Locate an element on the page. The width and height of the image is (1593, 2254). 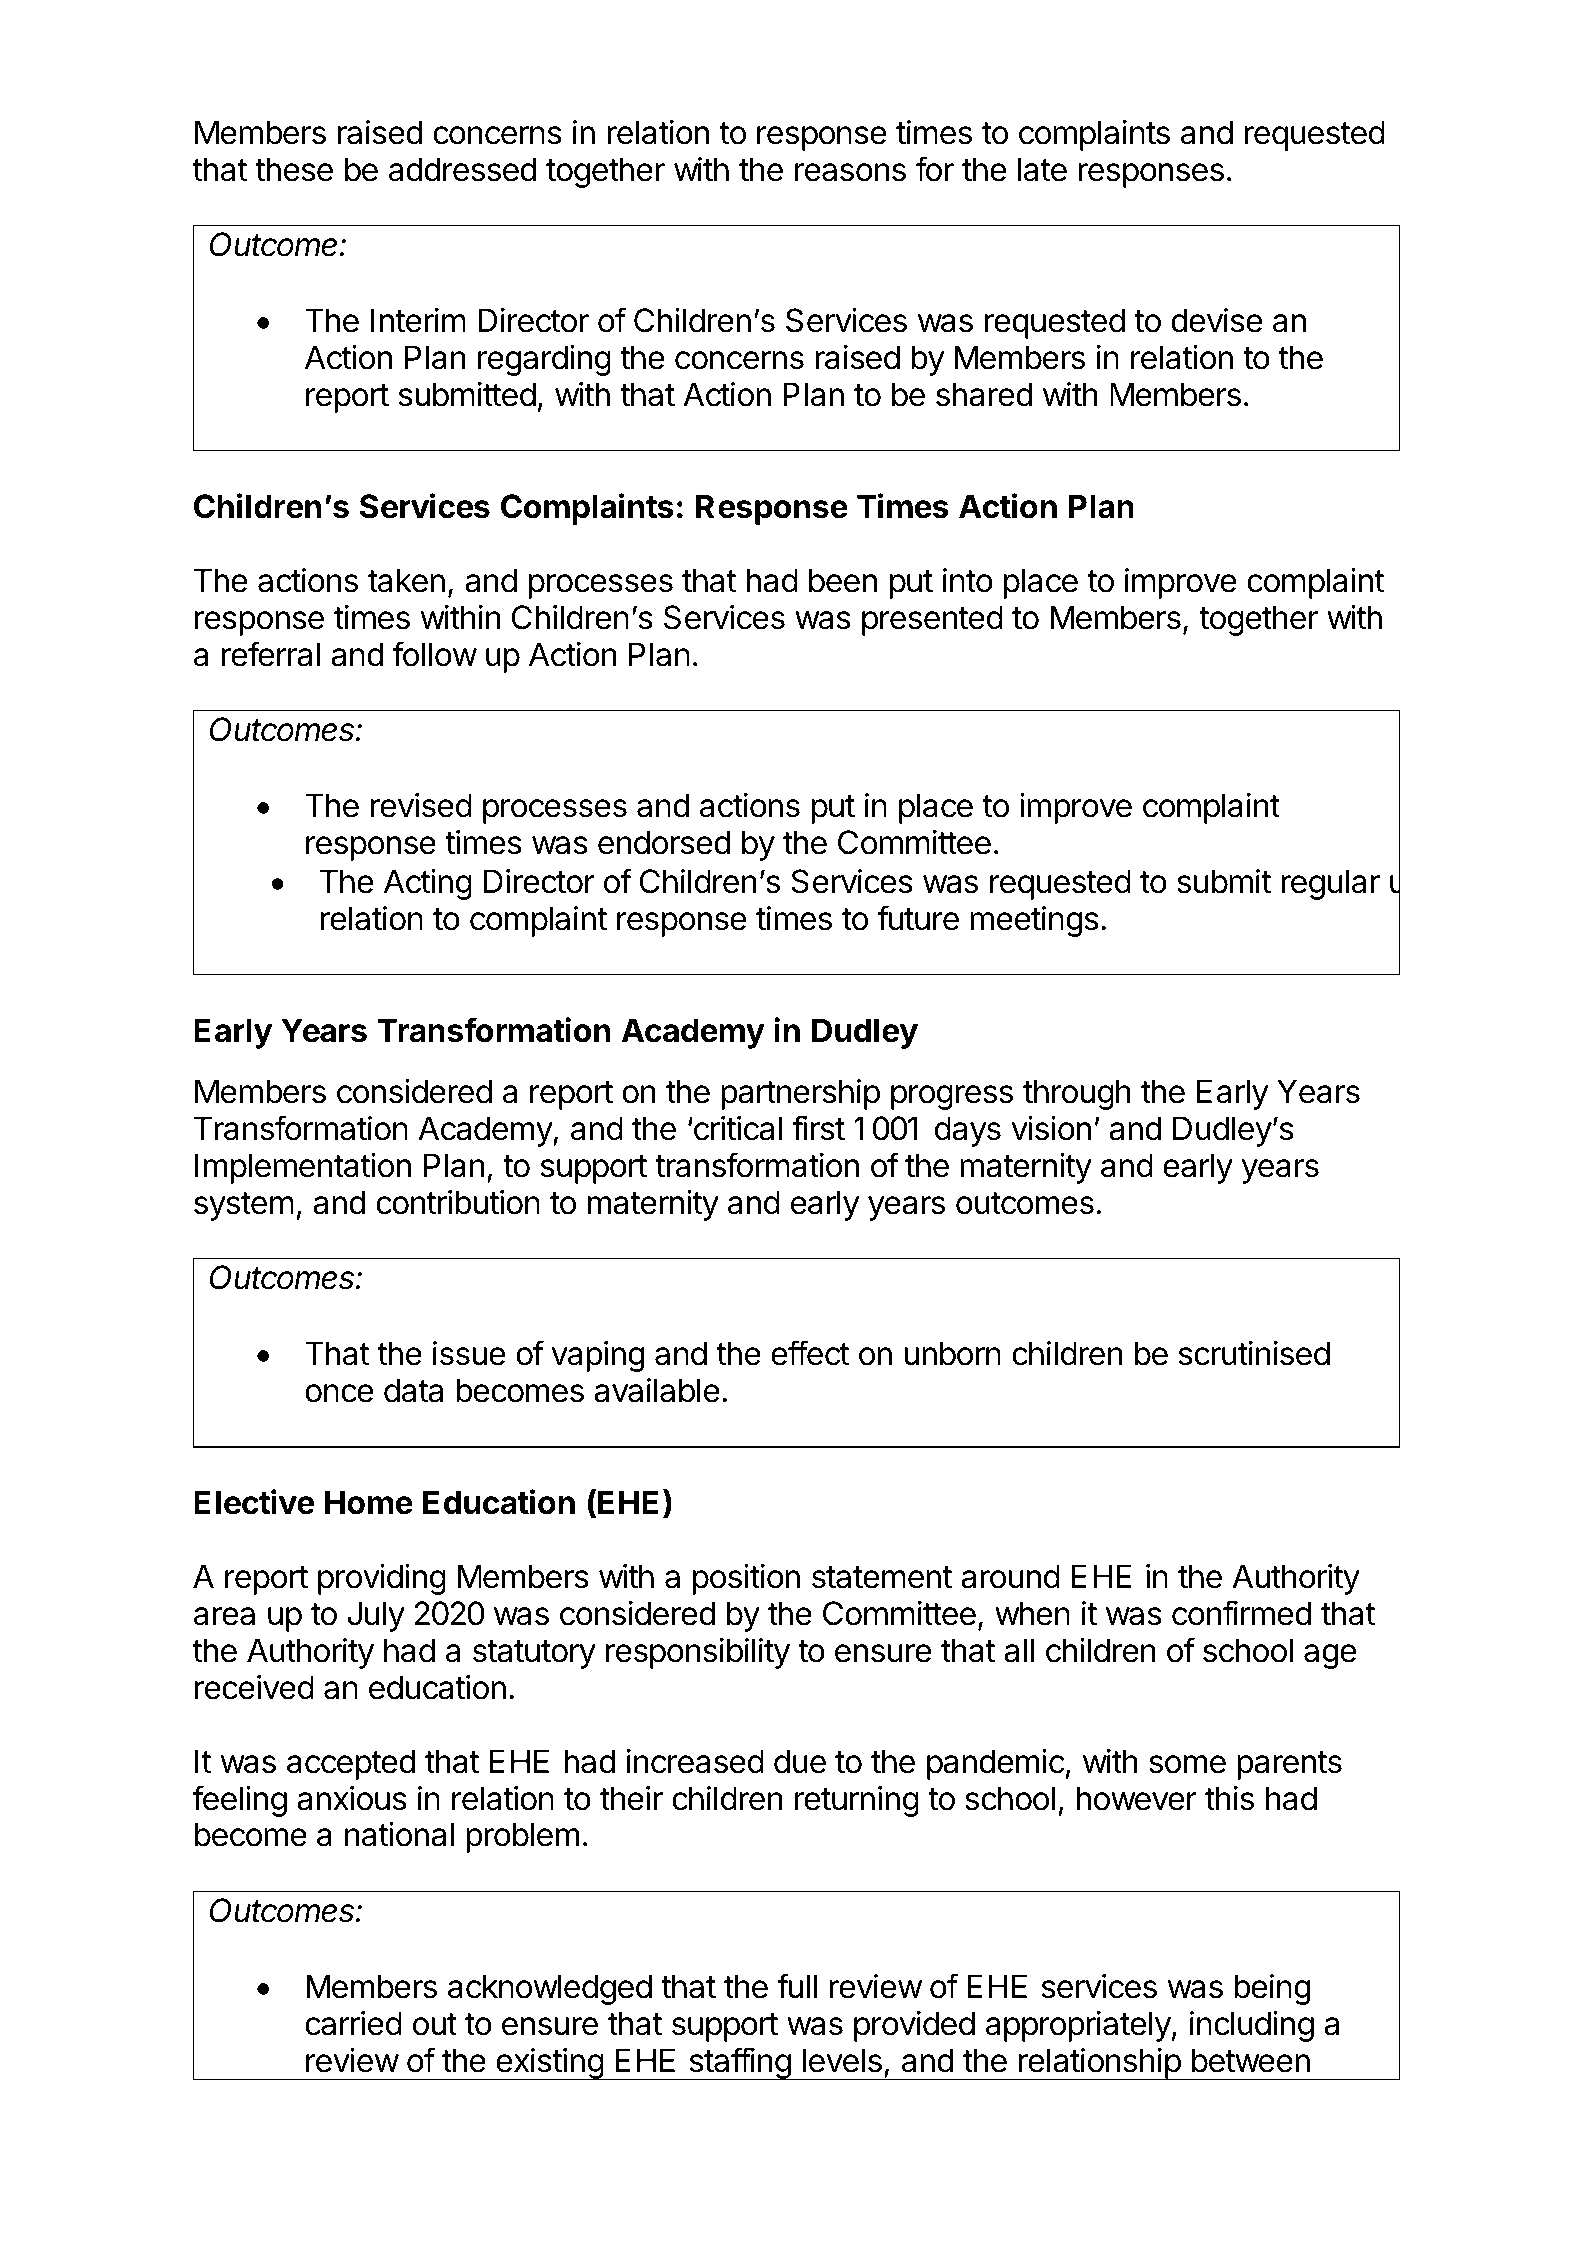
devise is located at coordinates (1216, 320).
